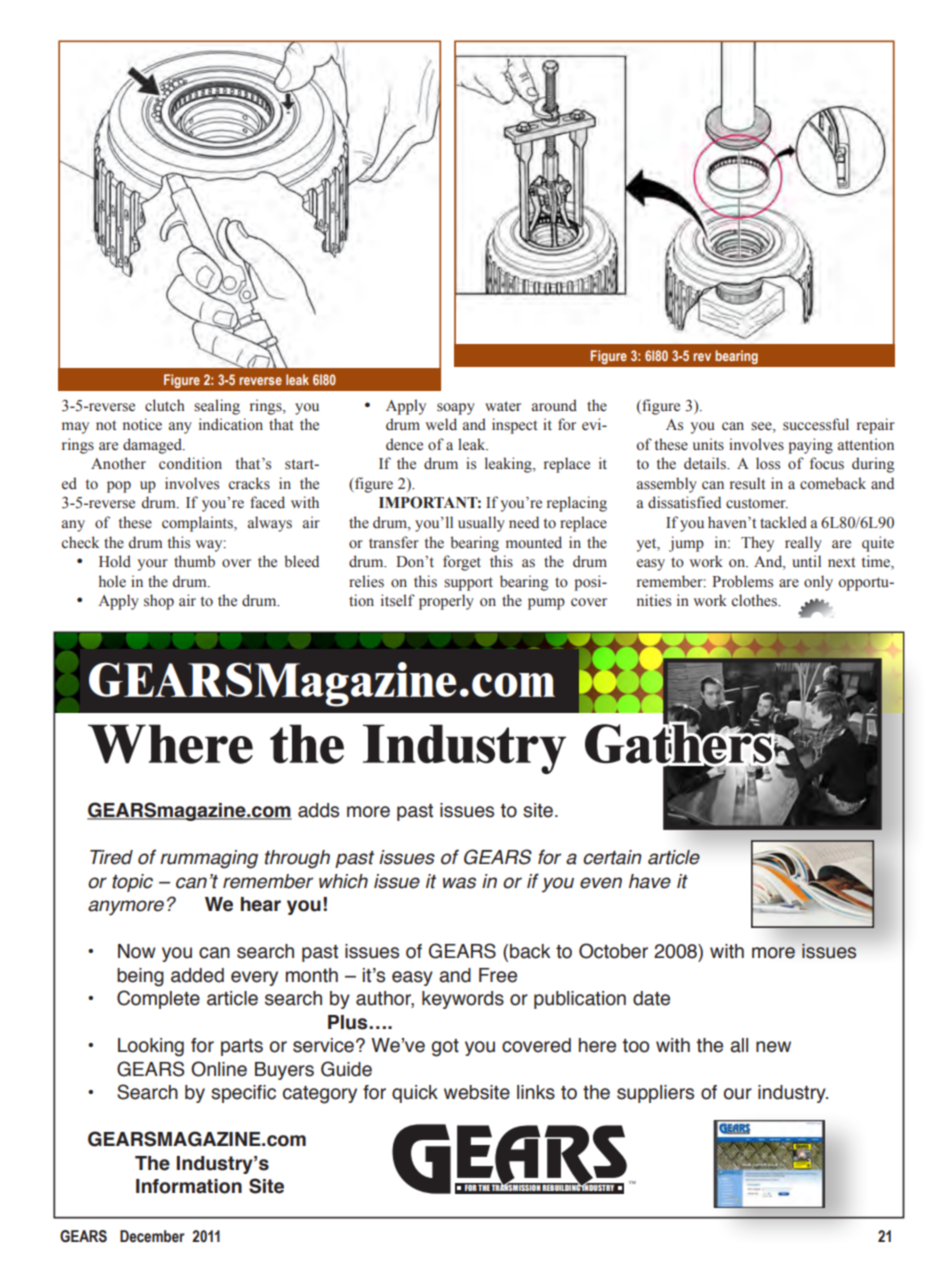 Image resolution: width=952 pixels, height=1276 pixels. Describe the element at coordinates (612, 857) in the page. I see `certain` at that location.
